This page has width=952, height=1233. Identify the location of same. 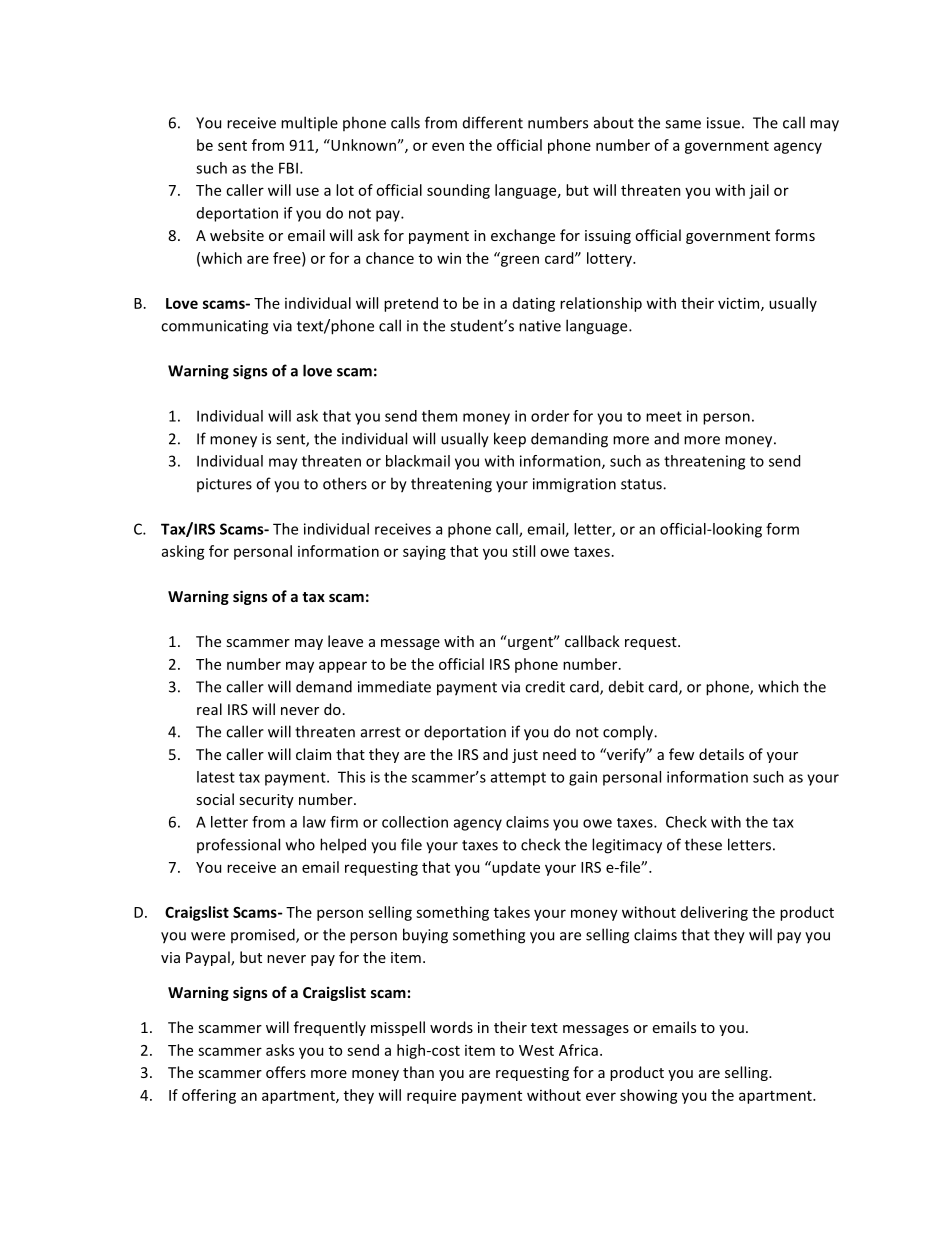
(683, 124).
